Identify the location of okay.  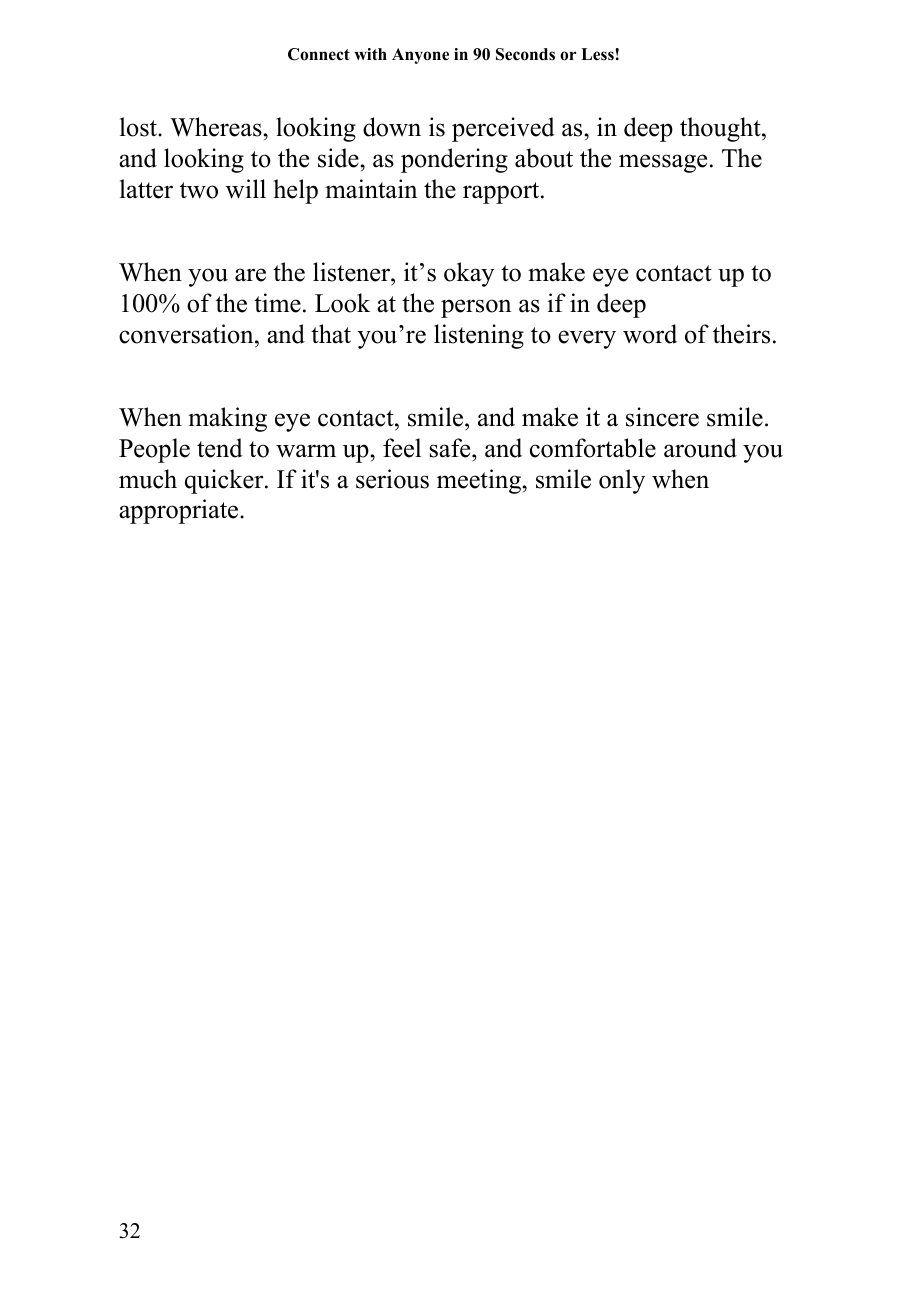
(469, 274).
